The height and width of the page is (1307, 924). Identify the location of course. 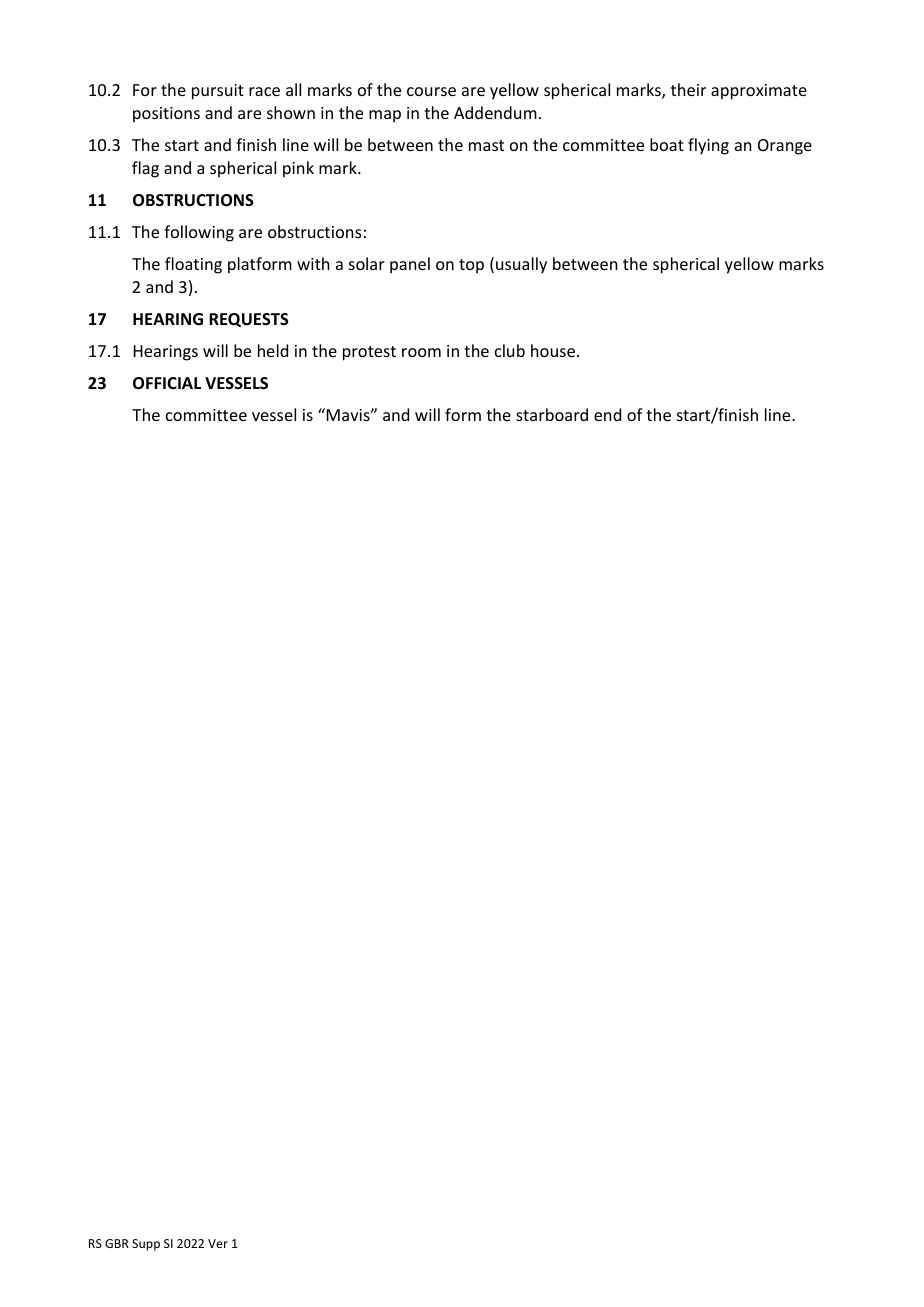
(431, 91).
